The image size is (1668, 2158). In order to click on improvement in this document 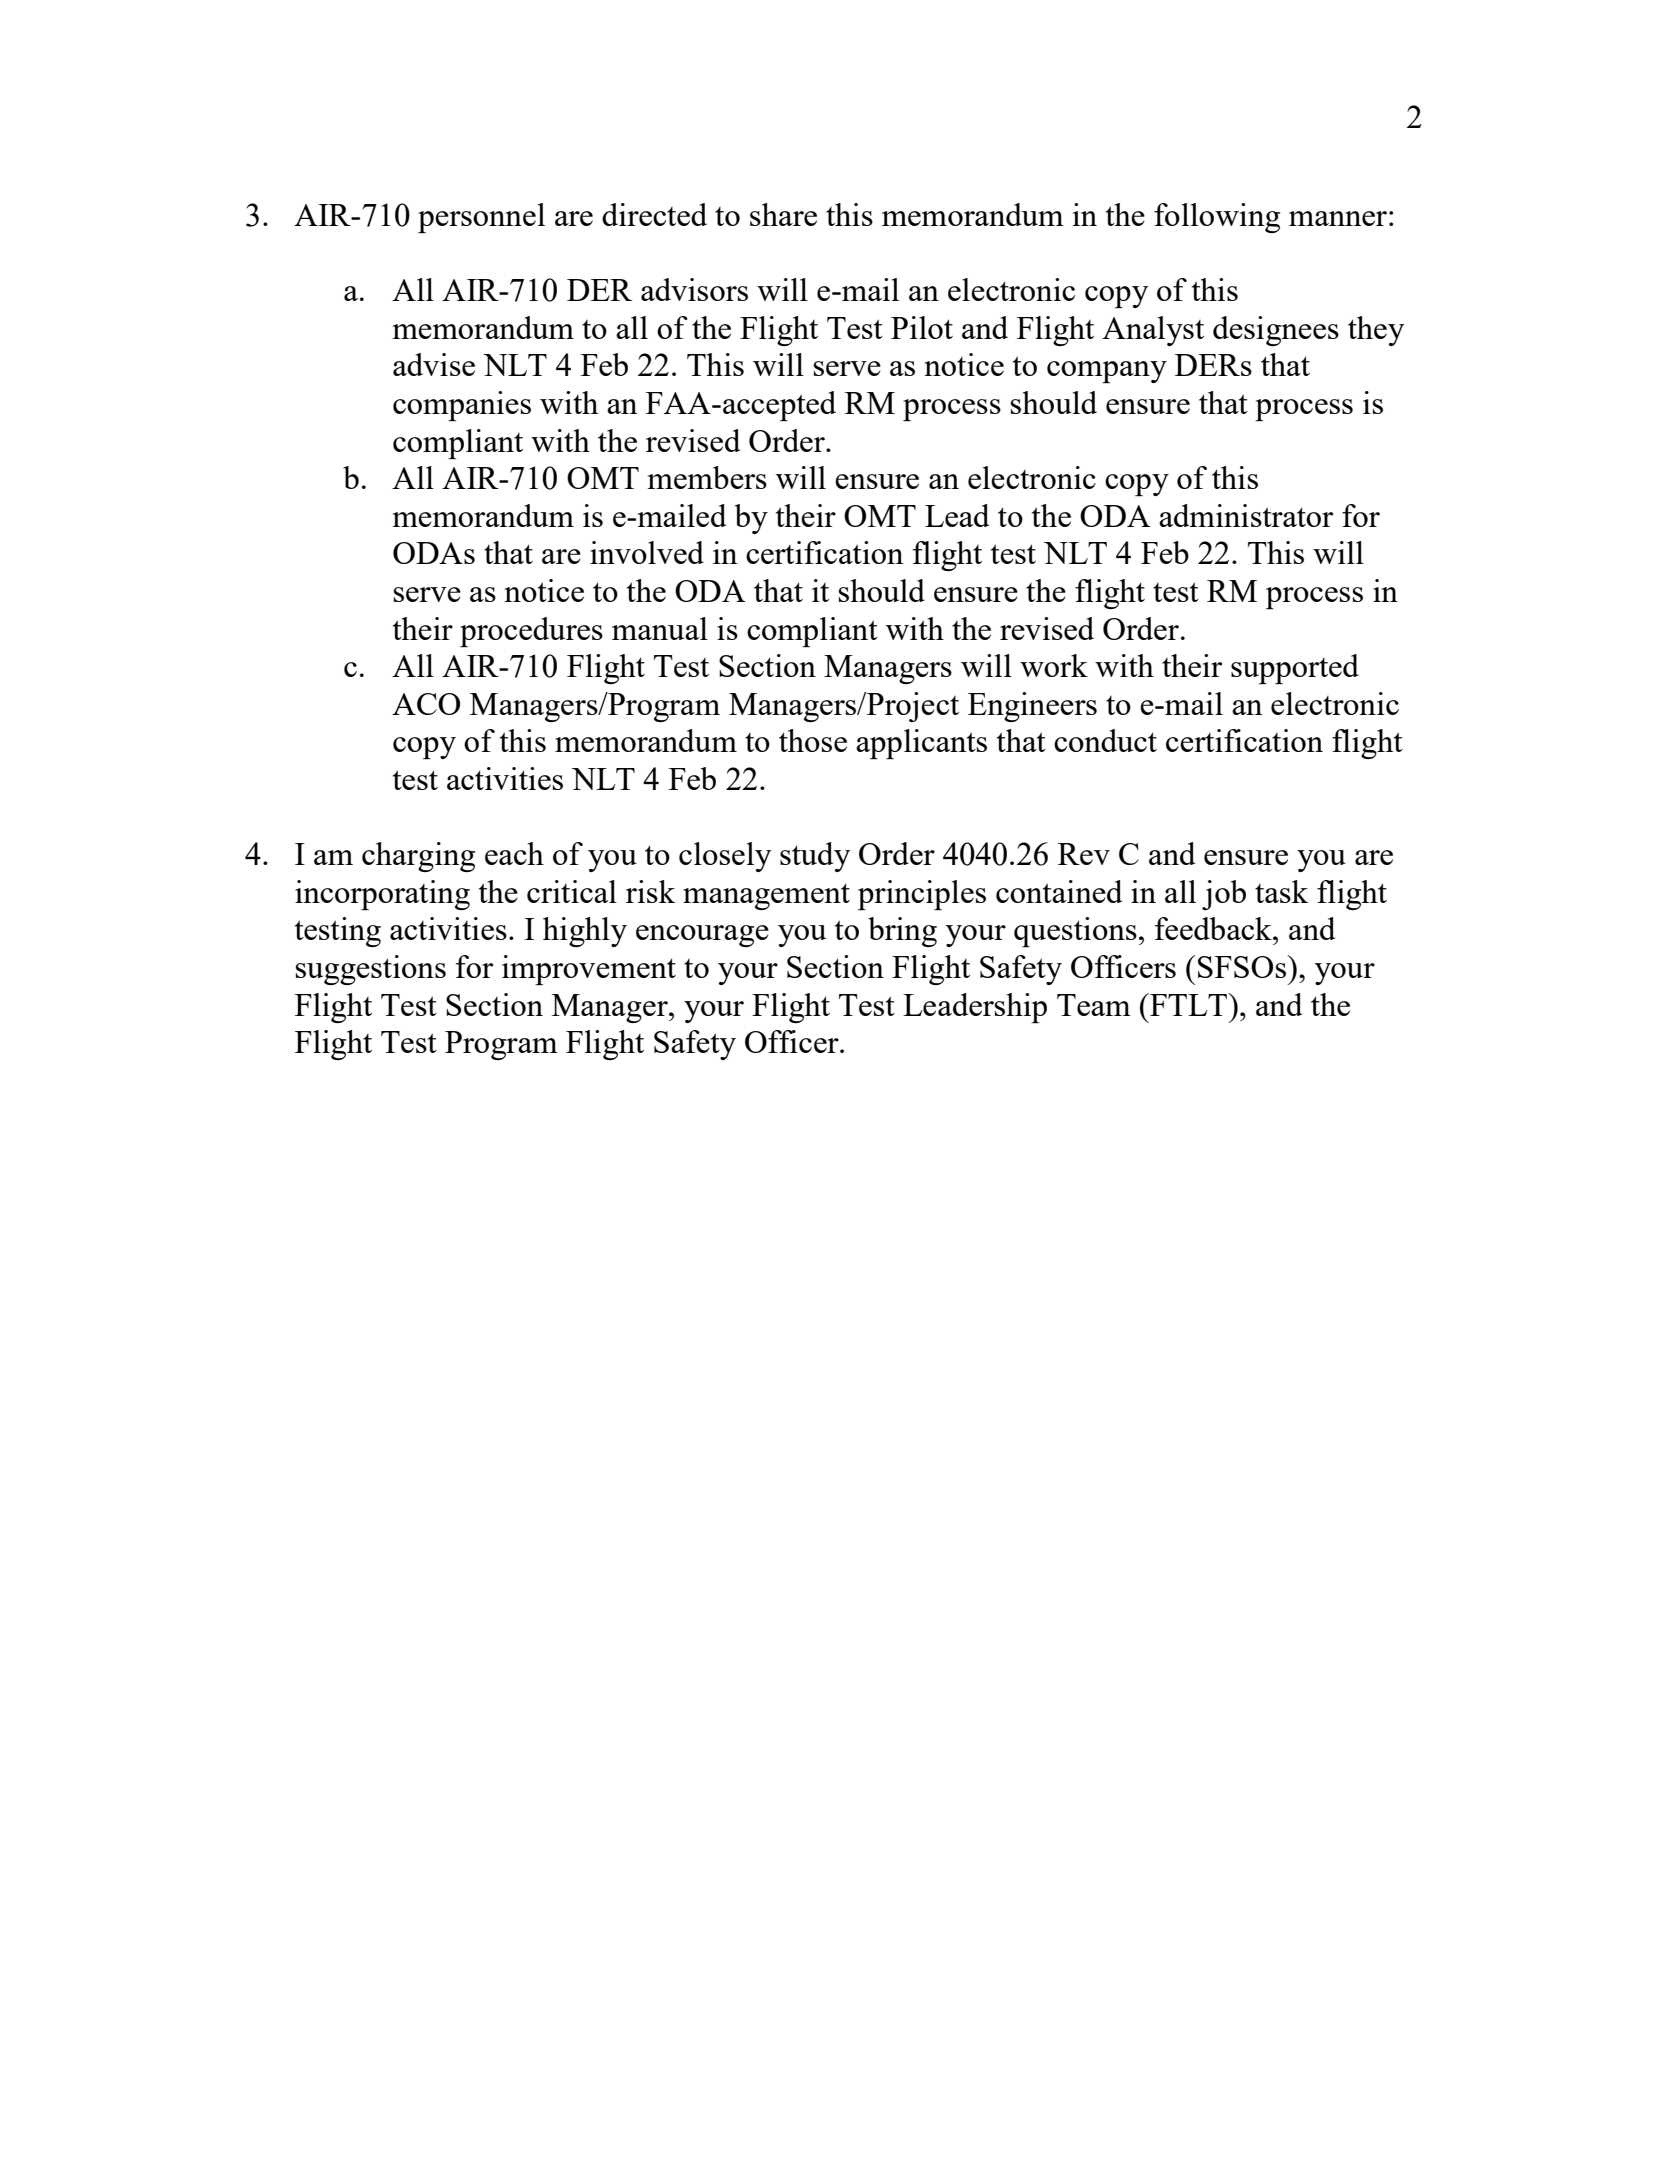, I will do `click(589, 970)`.
